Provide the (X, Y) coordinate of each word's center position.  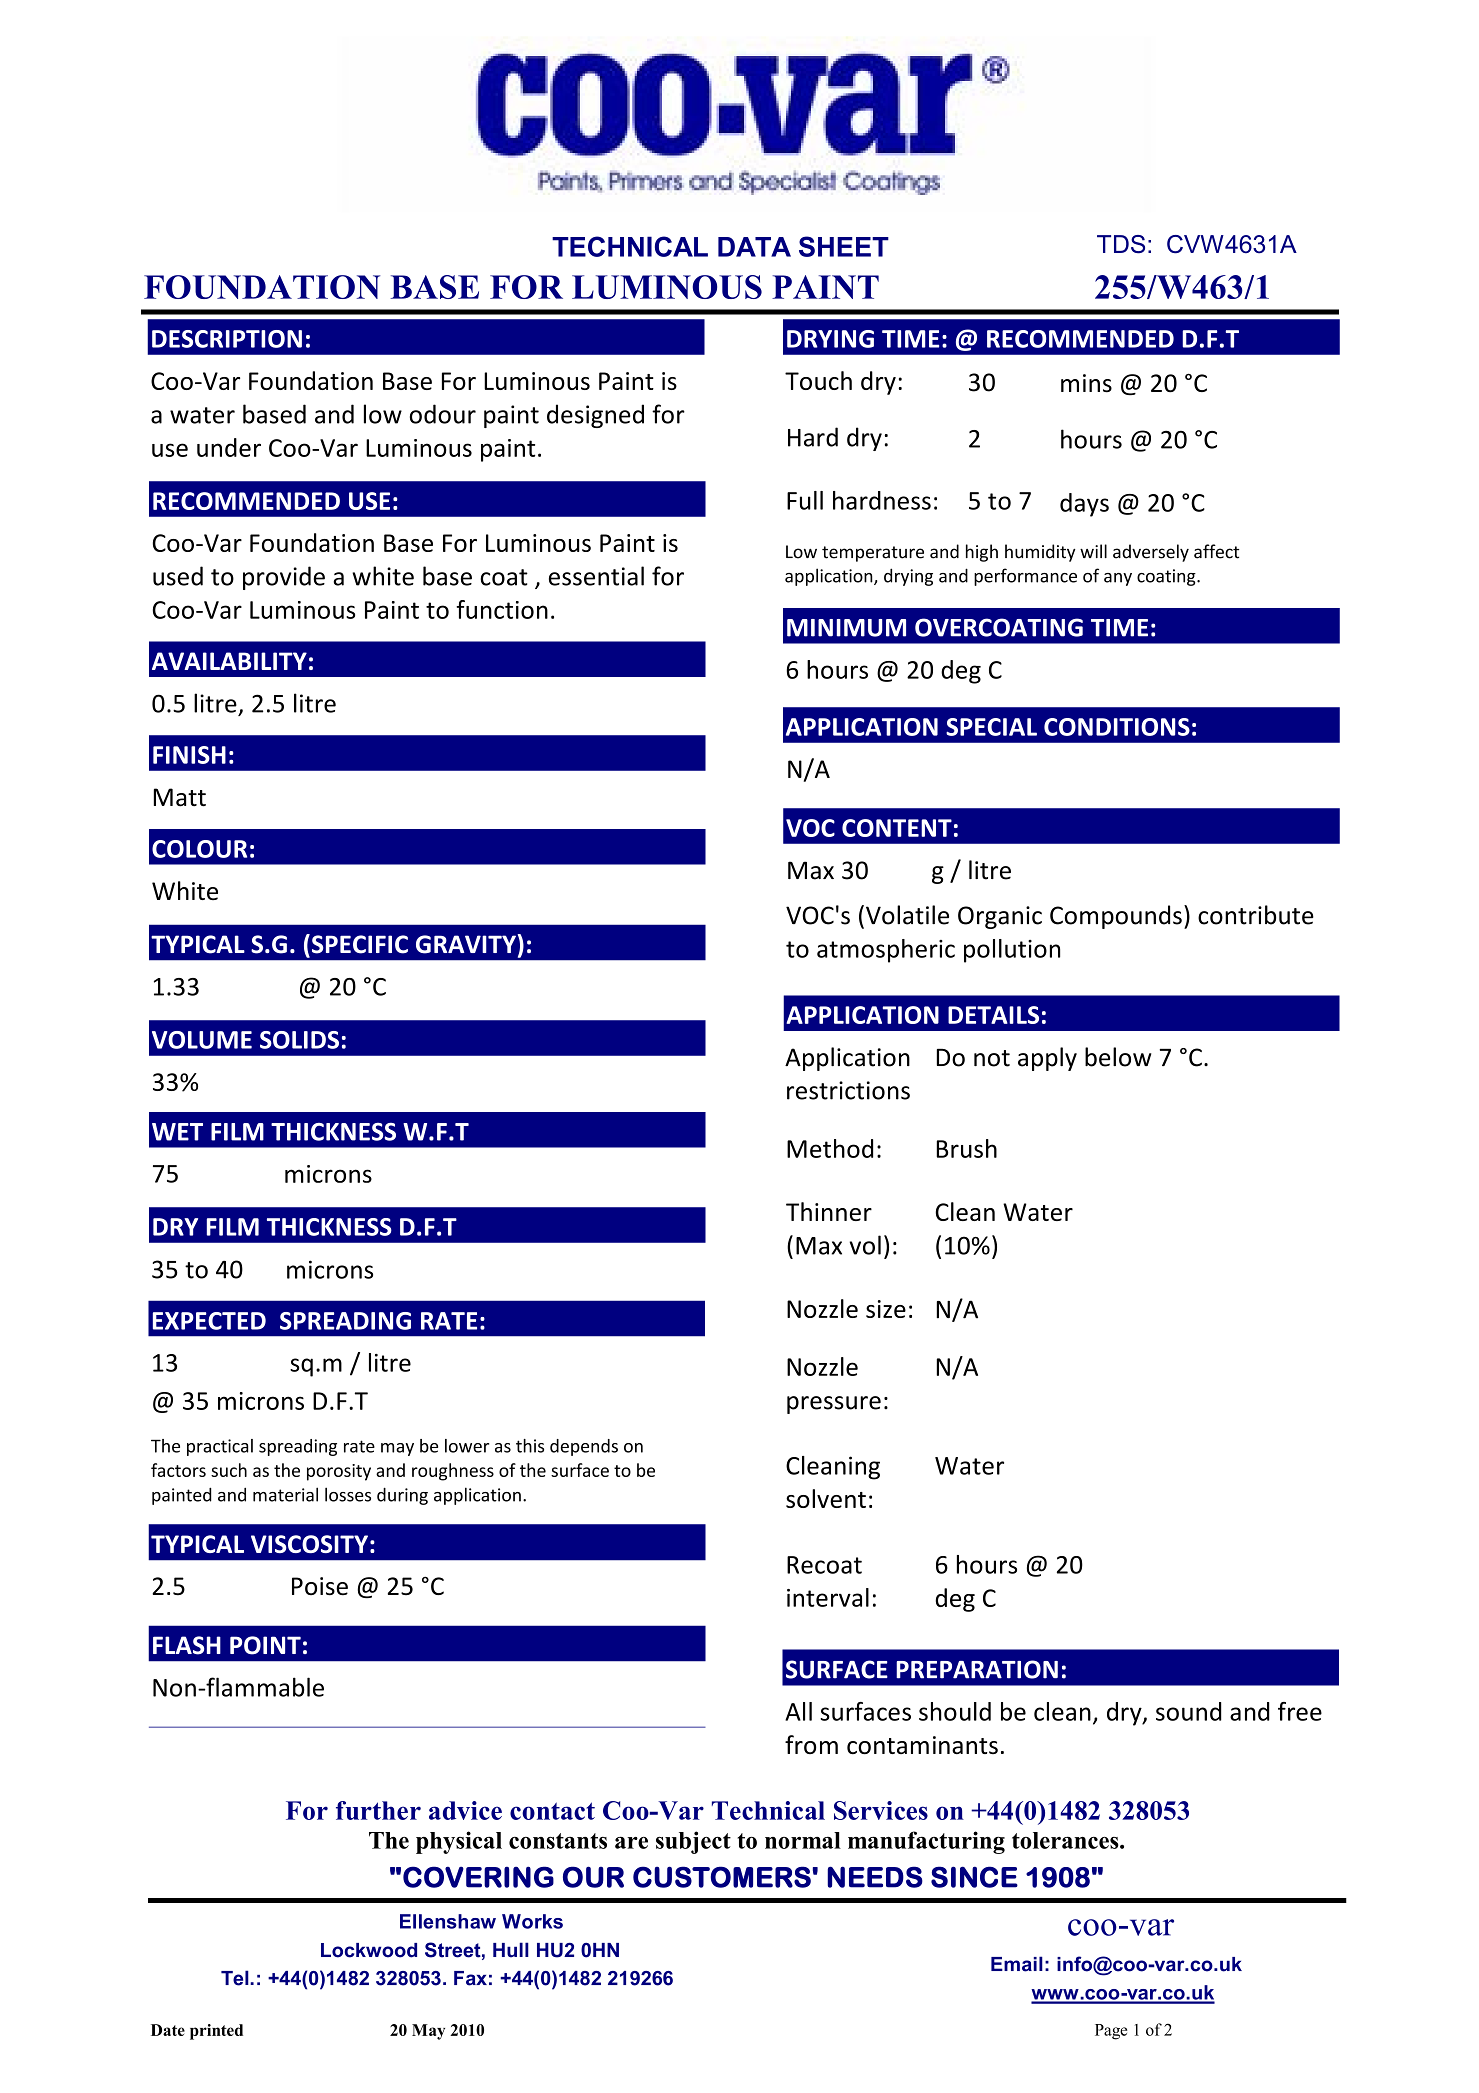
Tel (236, 1978)
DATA (754, 247)
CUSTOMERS (722, 1877)
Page (1111, 2032)
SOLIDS (299, 1040)
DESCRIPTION (227, 339)
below (1118, 1057)
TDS (1121, 244)
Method (830, 1148)
